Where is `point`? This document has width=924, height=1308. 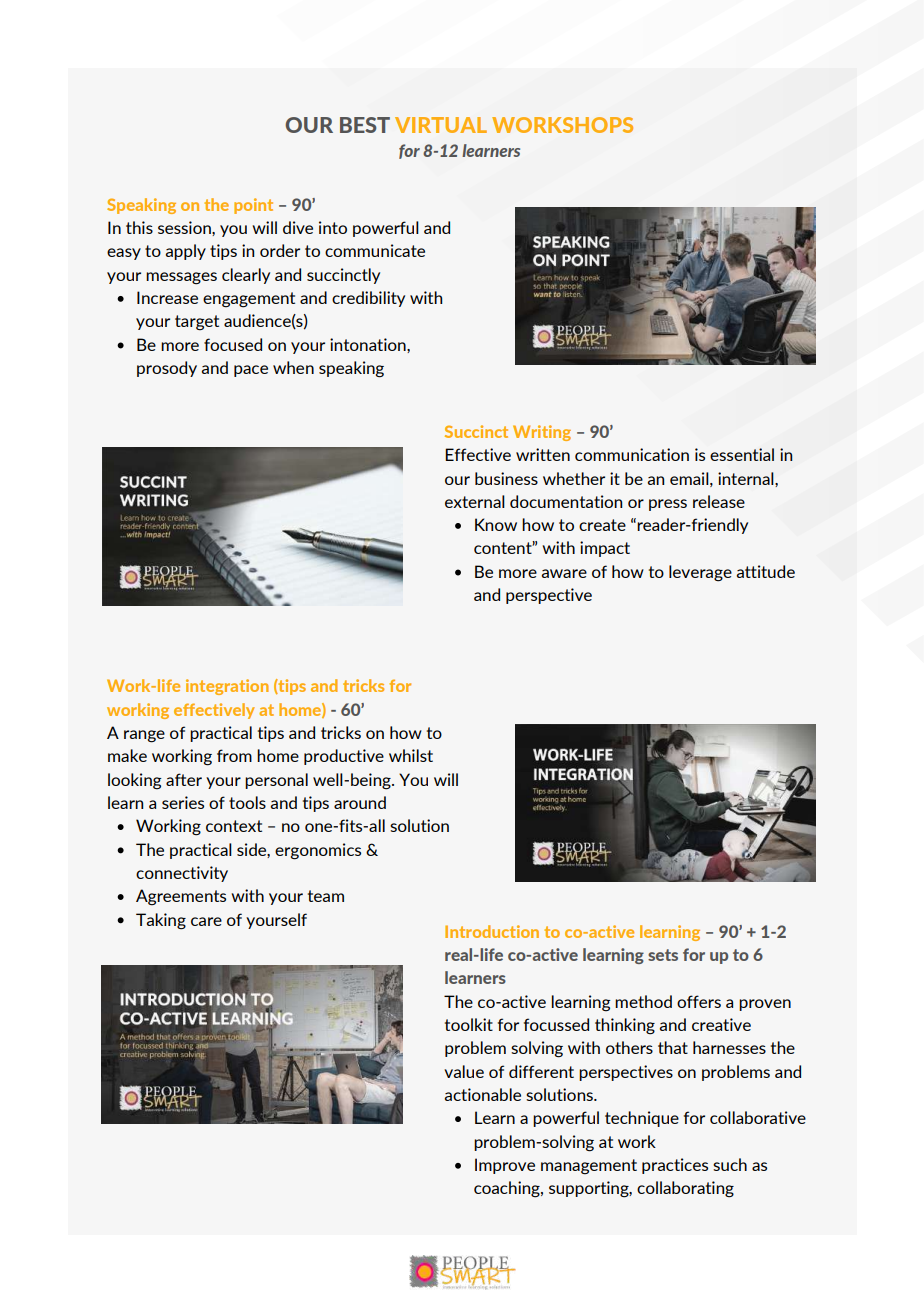 point is located at coordinates (253, 206).
